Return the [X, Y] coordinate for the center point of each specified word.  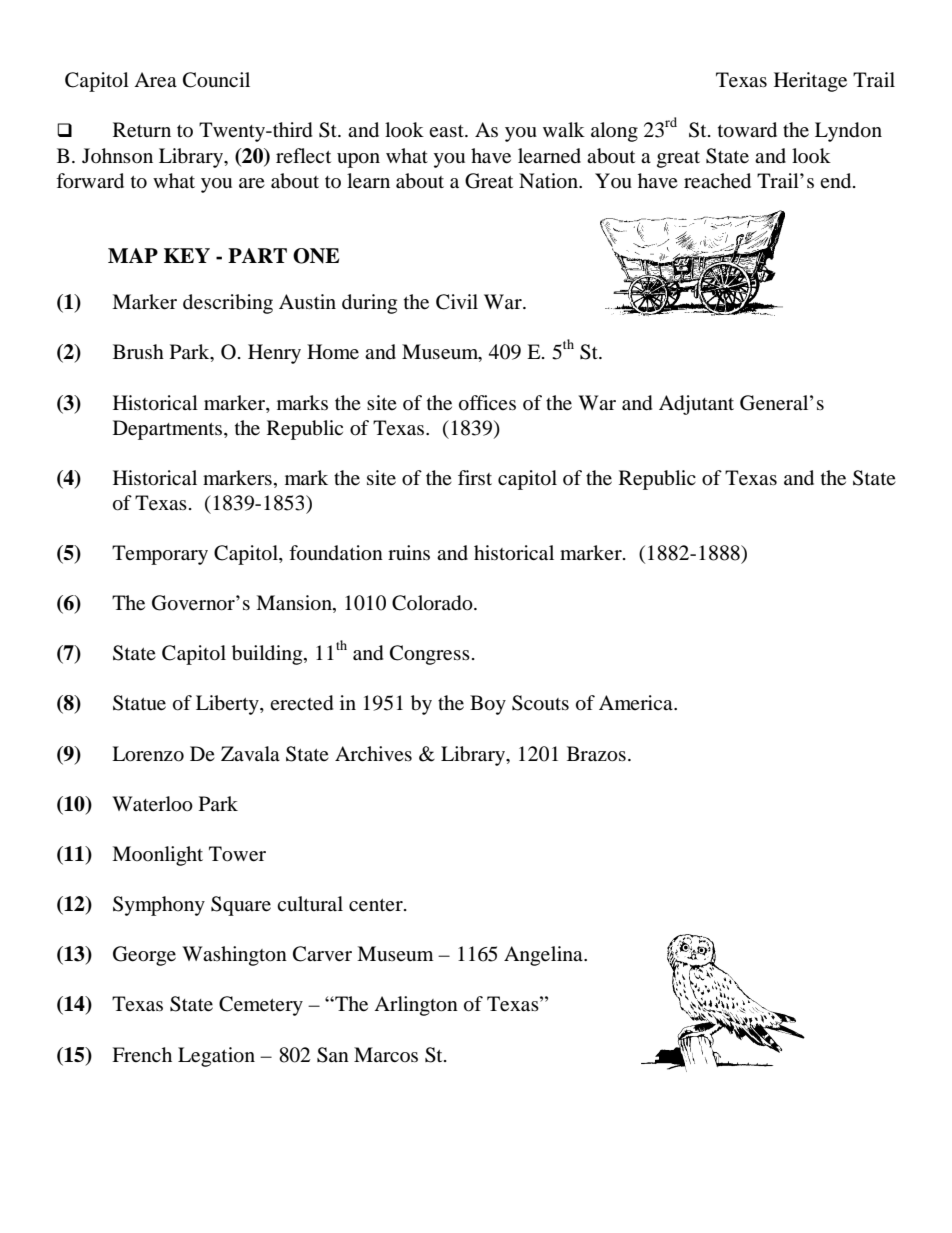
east [447, 131]
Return [142, 130]
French [142, 1054]
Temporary [160, 555]
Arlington [416, 1006]
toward [747, 130]
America [637, 702]
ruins [409, 552]
